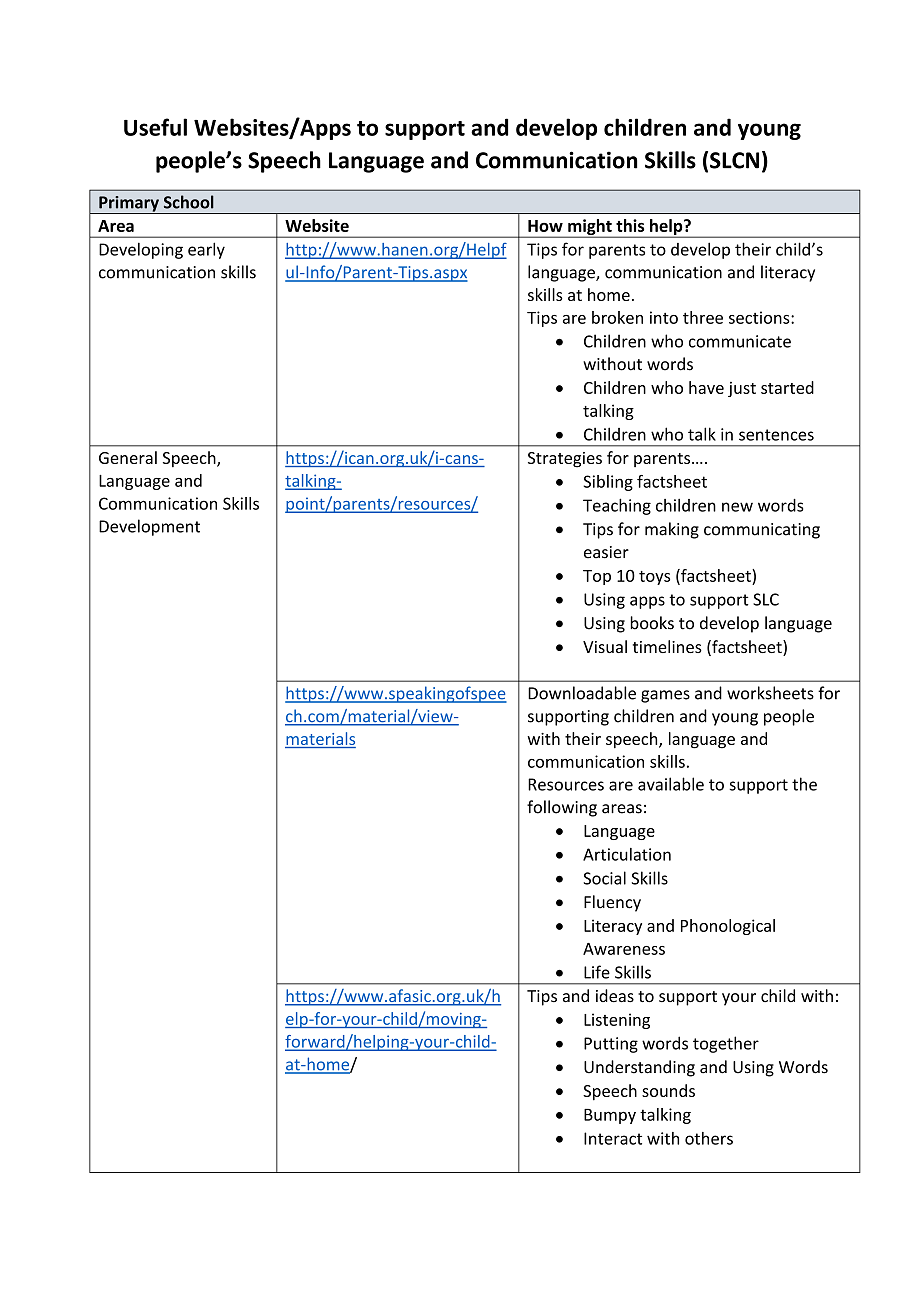 The width and height of the screenshot is (924, 1308). I want to click on timelines, so click(667, 646).
